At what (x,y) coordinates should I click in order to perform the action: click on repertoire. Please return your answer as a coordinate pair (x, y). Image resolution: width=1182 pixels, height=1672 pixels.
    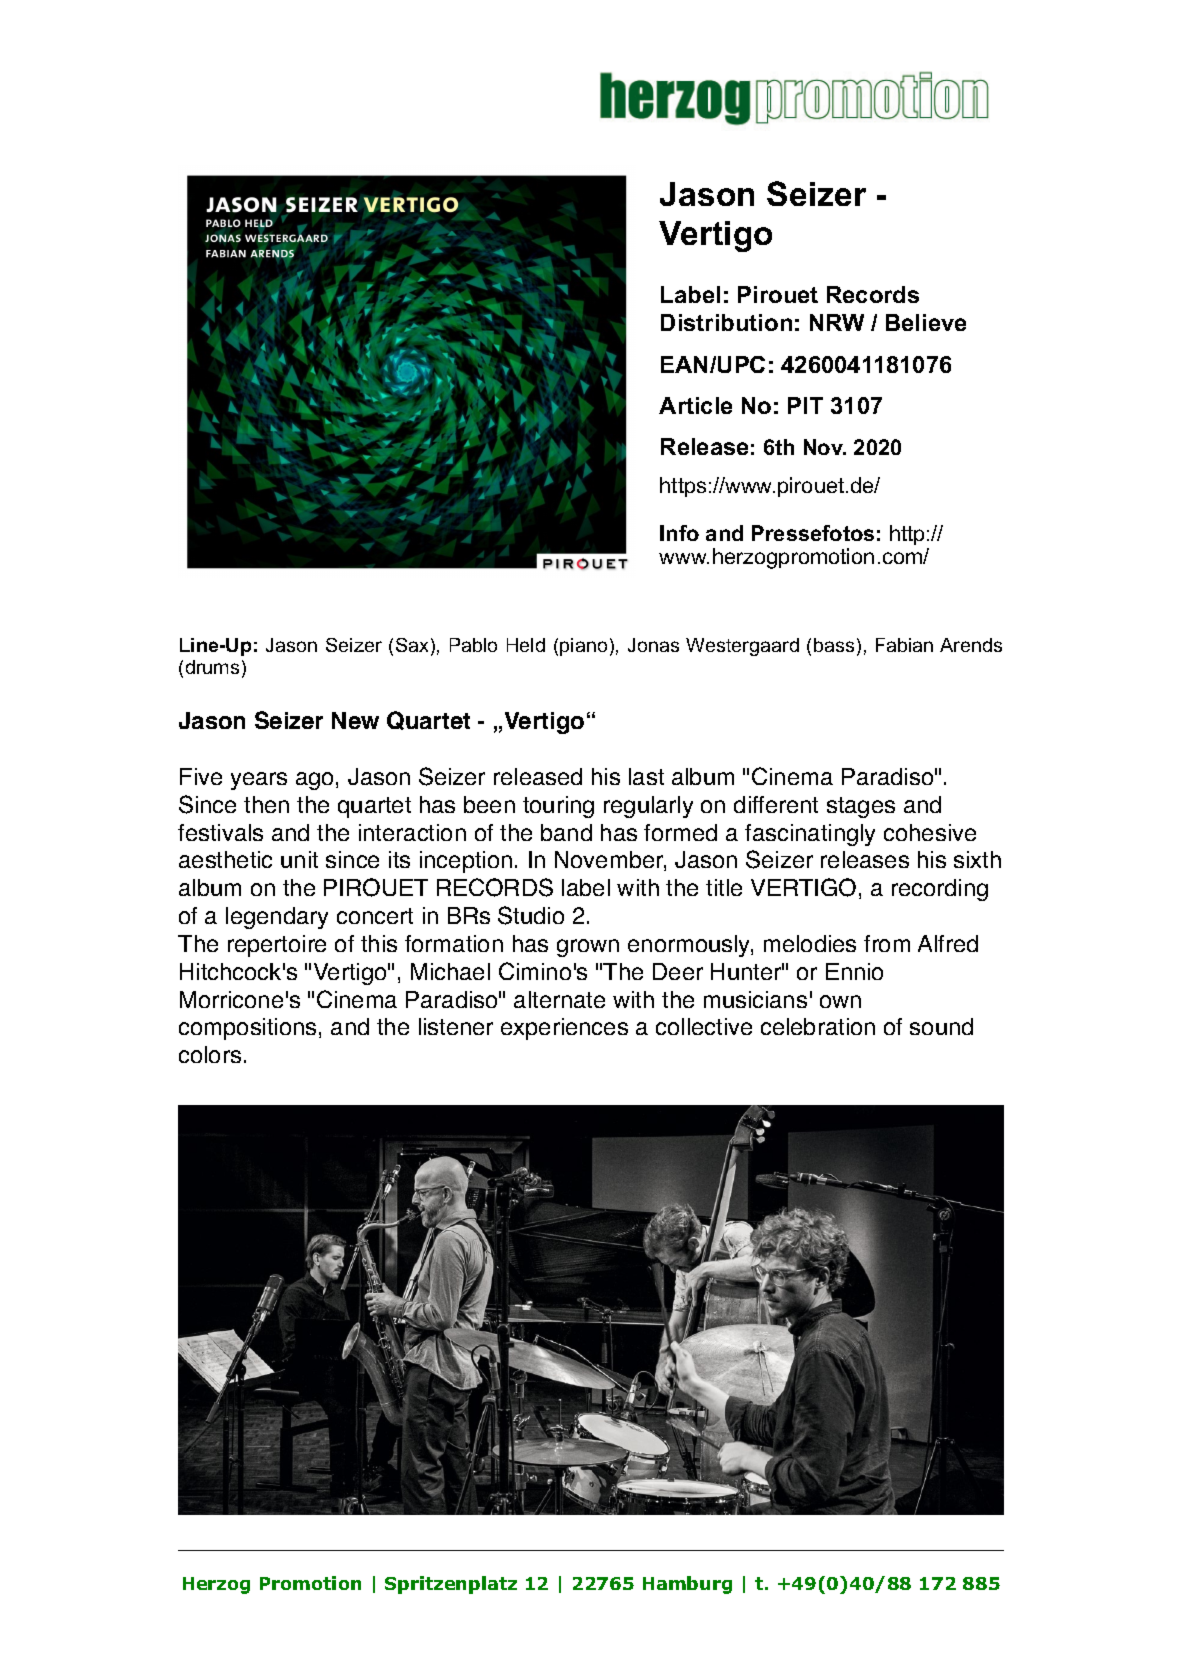
    Looking at the image, I should click on (277, 946).
